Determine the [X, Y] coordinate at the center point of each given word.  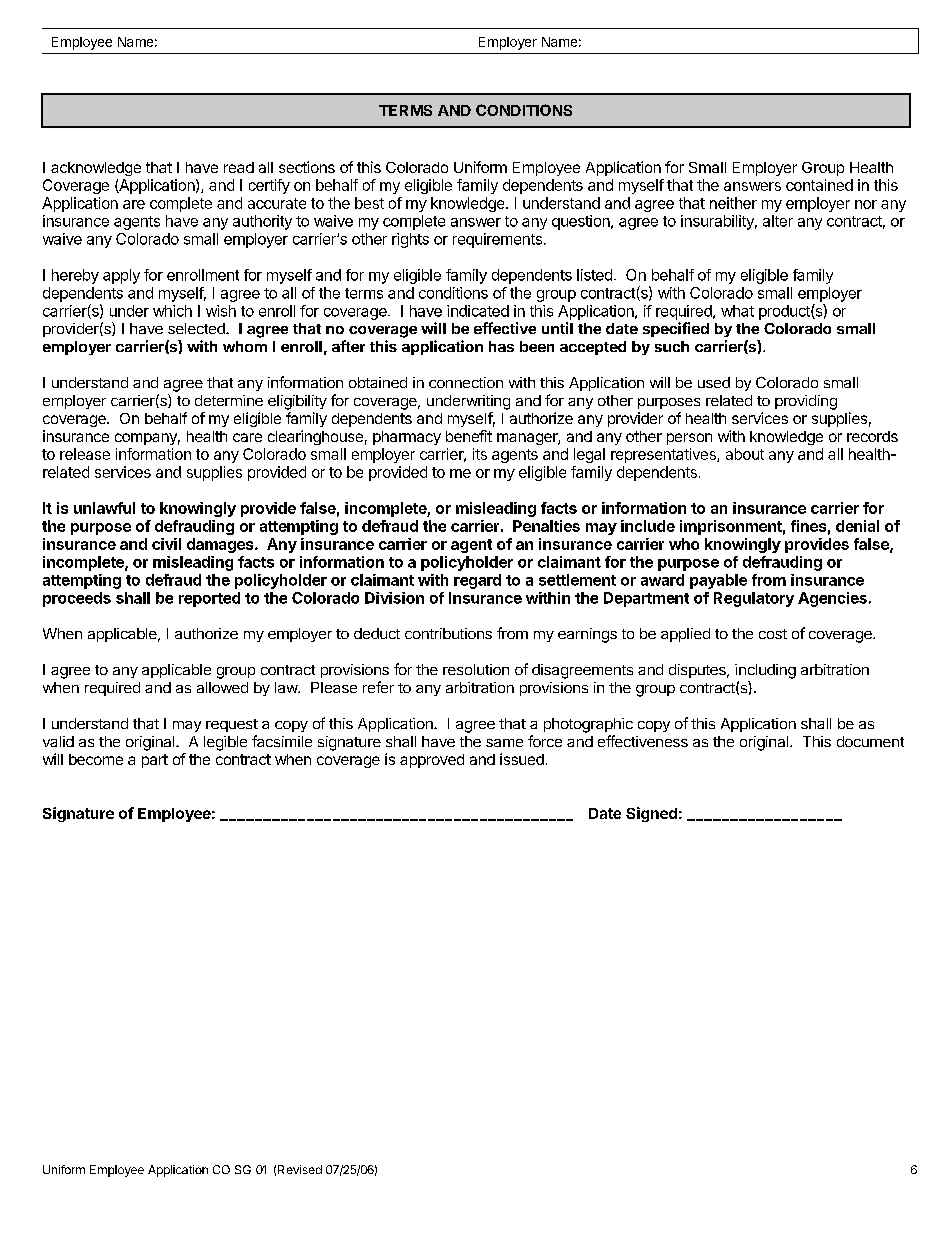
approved [432, 761]
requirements [497, 240]
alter [778, 221]
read [239, 167]
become [96, 759]
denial [857, 526]
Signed [651, 814]
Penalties [546, 526]
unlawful [104, 508]
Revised [300, 1169]
